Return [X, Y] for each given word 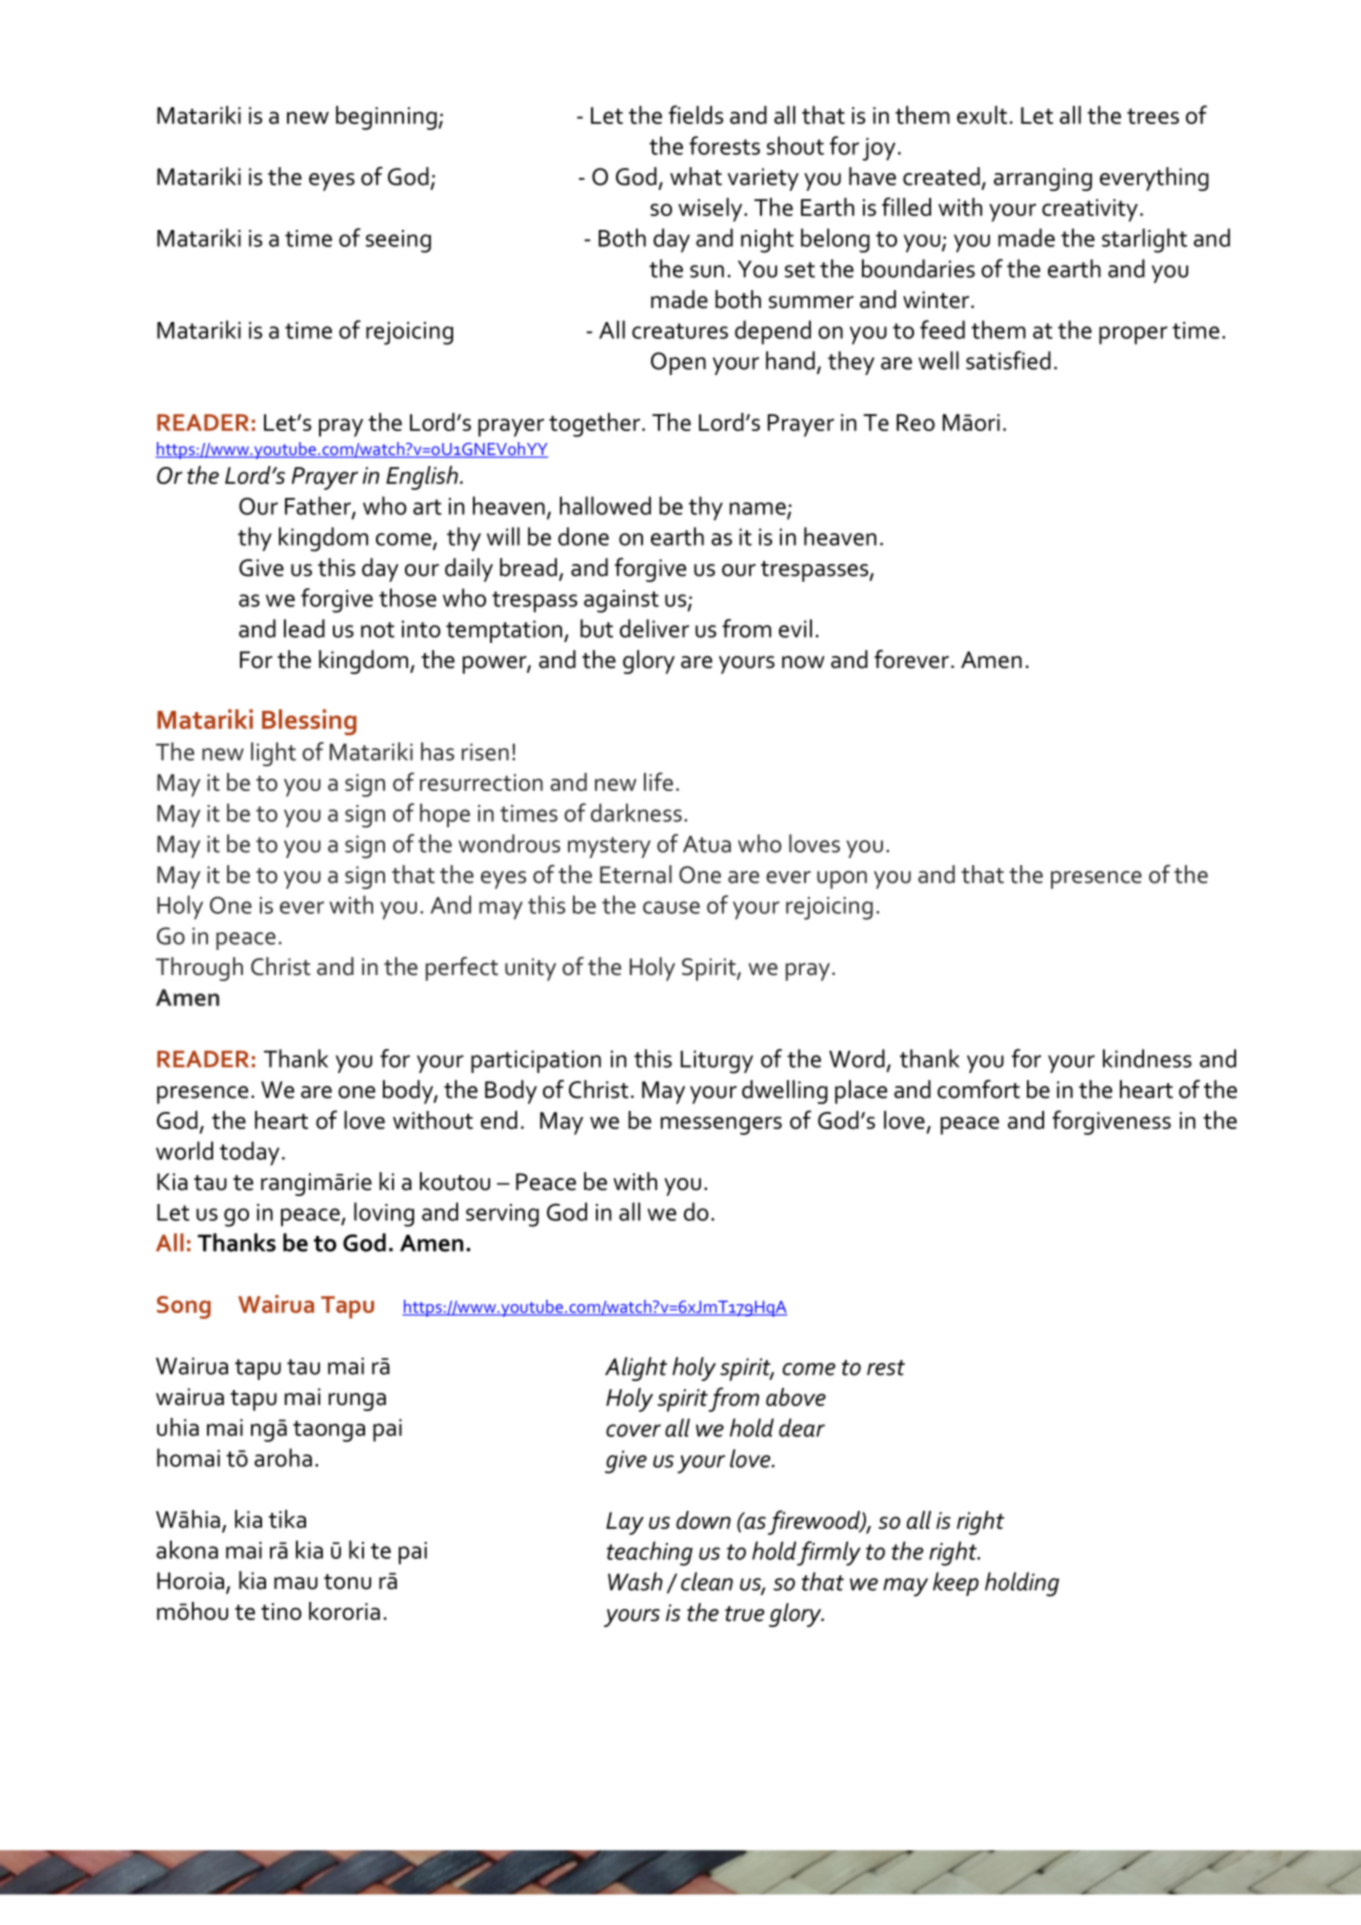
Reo [916, 422]
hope [445, 815]
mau [296, 1583]
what [696, 176]
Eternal [636, 874]
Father [319, 506]
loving [384, 1214]
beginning [387, 118]
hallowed [605, 505]
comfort [978, 1089]
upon [842, 880]
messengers [721, 1125]
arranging [1043, 179]
